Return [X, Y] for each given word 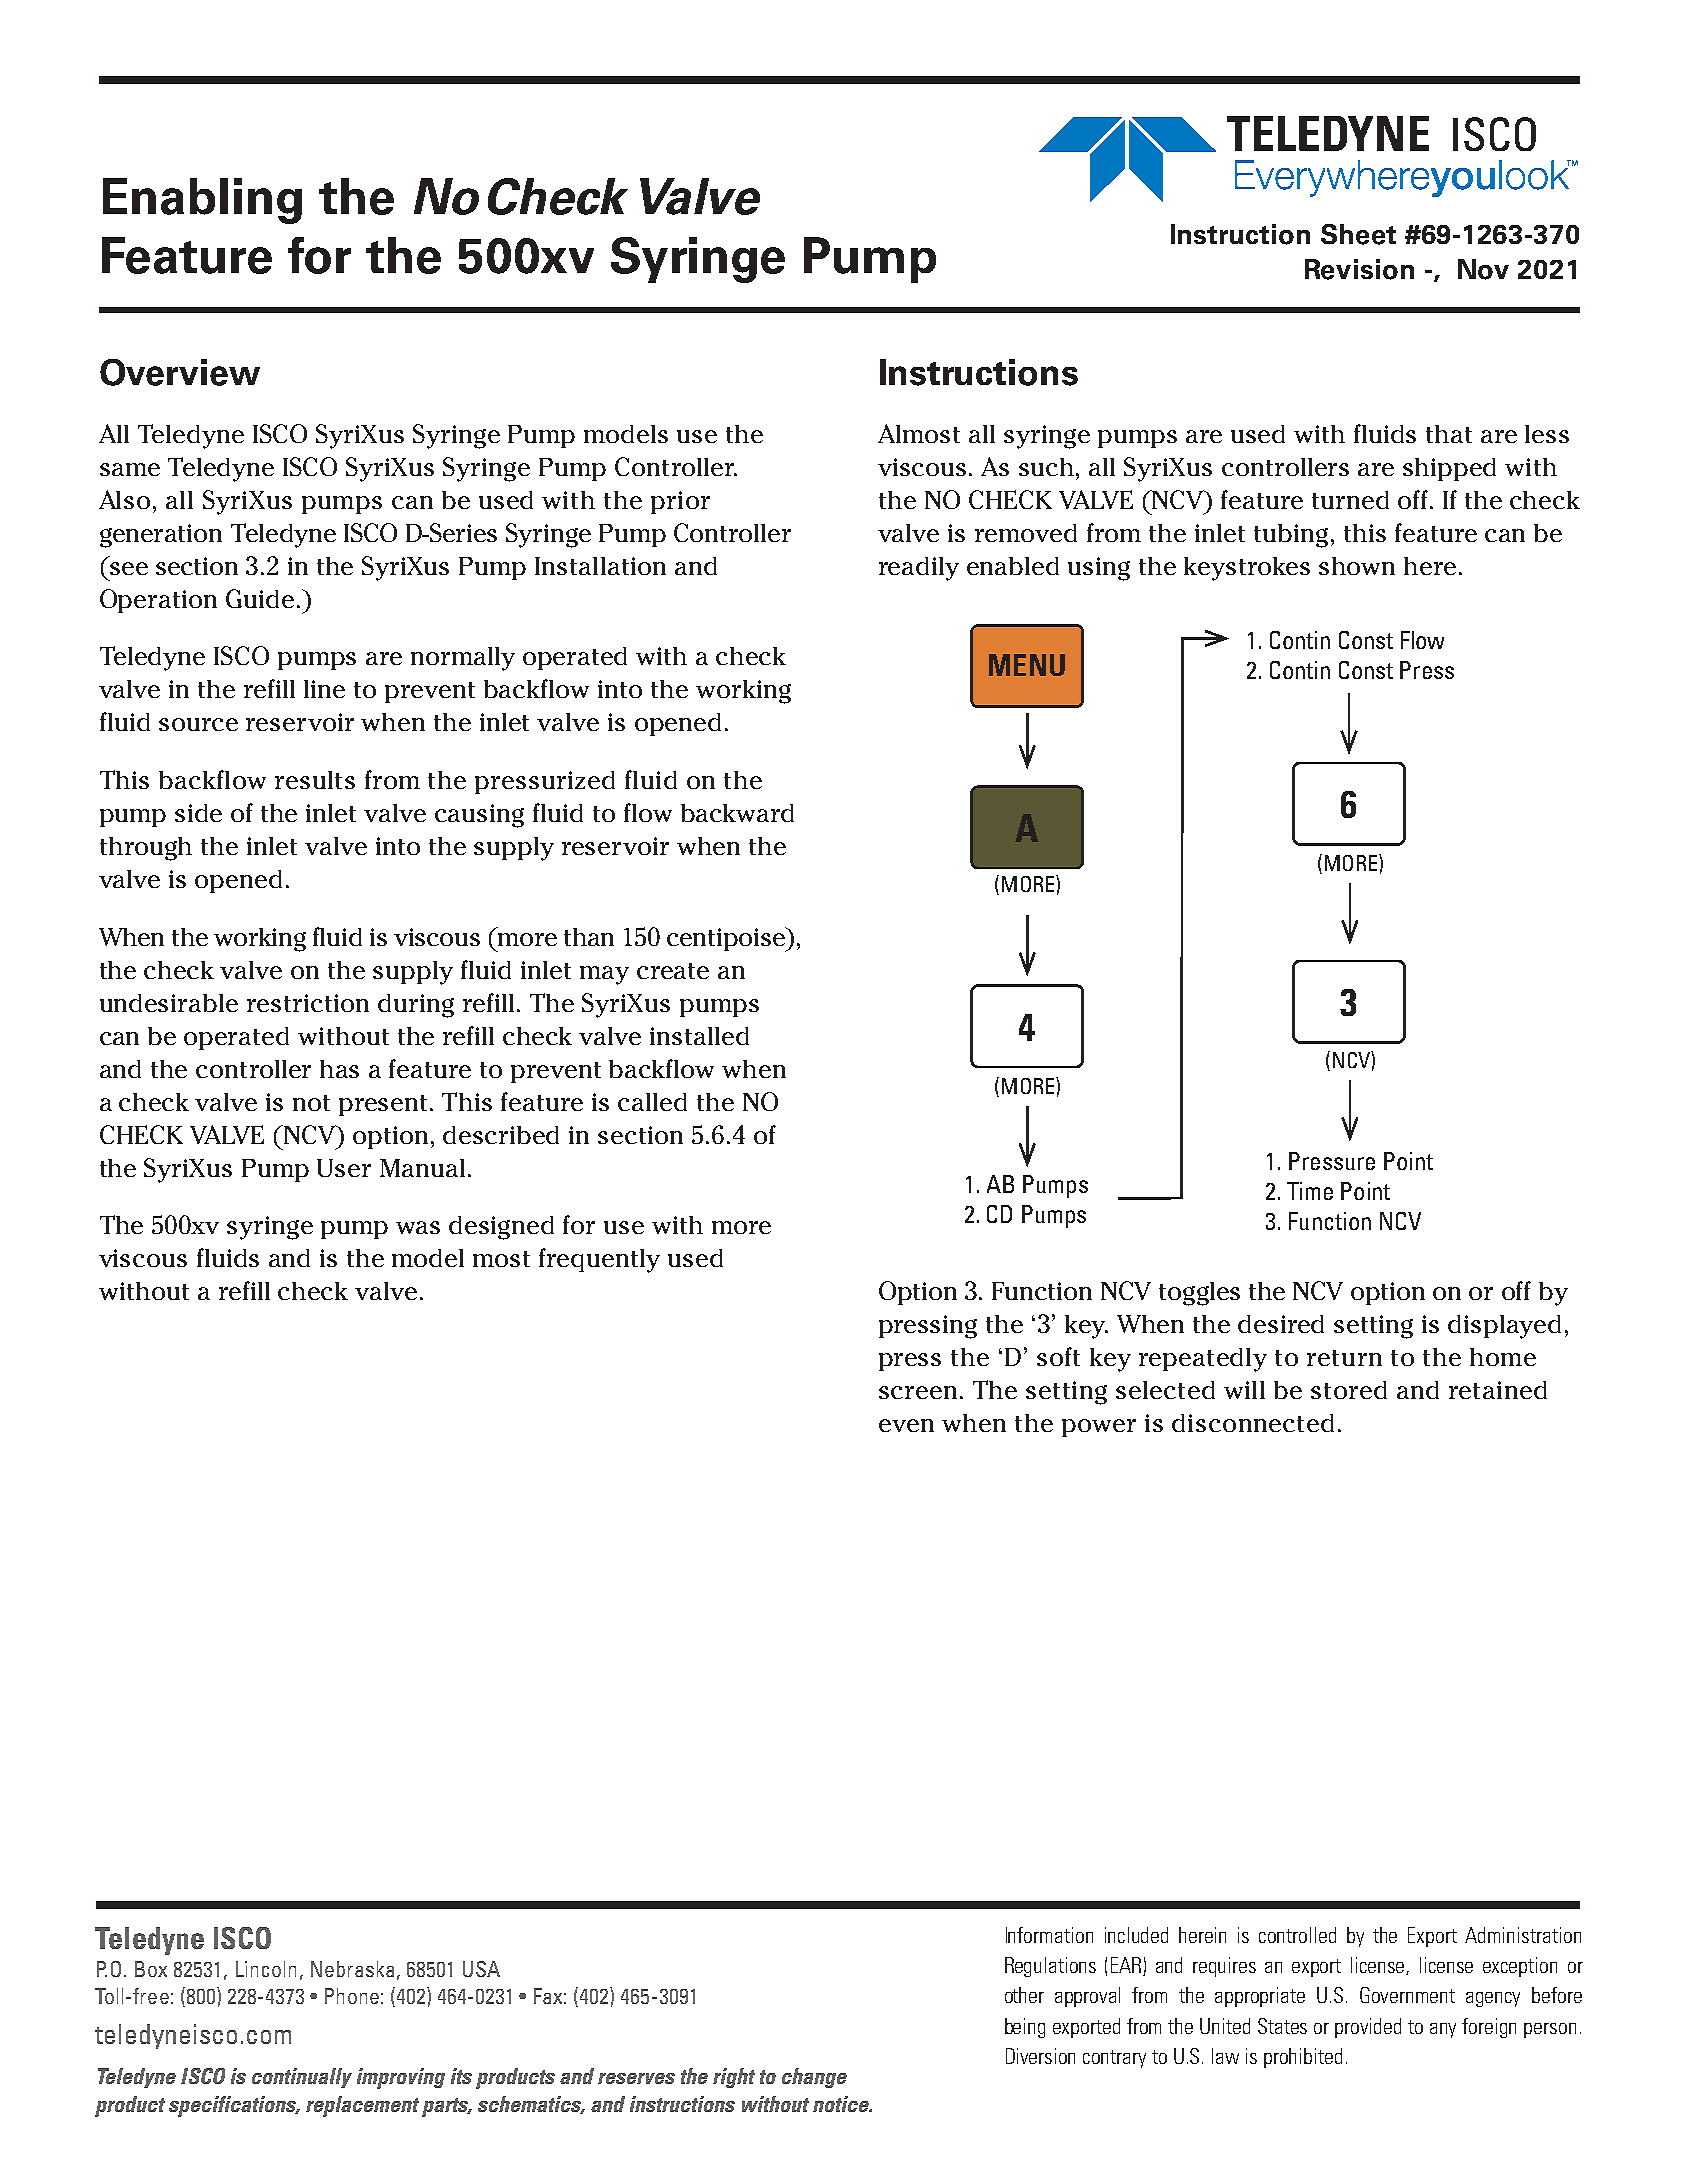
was [418, 1227]
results [315, 780]
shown [1357, 566]
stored [1349, 1390]
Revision [1359, 269]
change [814, 2078]
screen [918, 1392]
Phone [352, 1996]
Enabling [202, 201]
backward [737, 813]
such [1048, 467]
